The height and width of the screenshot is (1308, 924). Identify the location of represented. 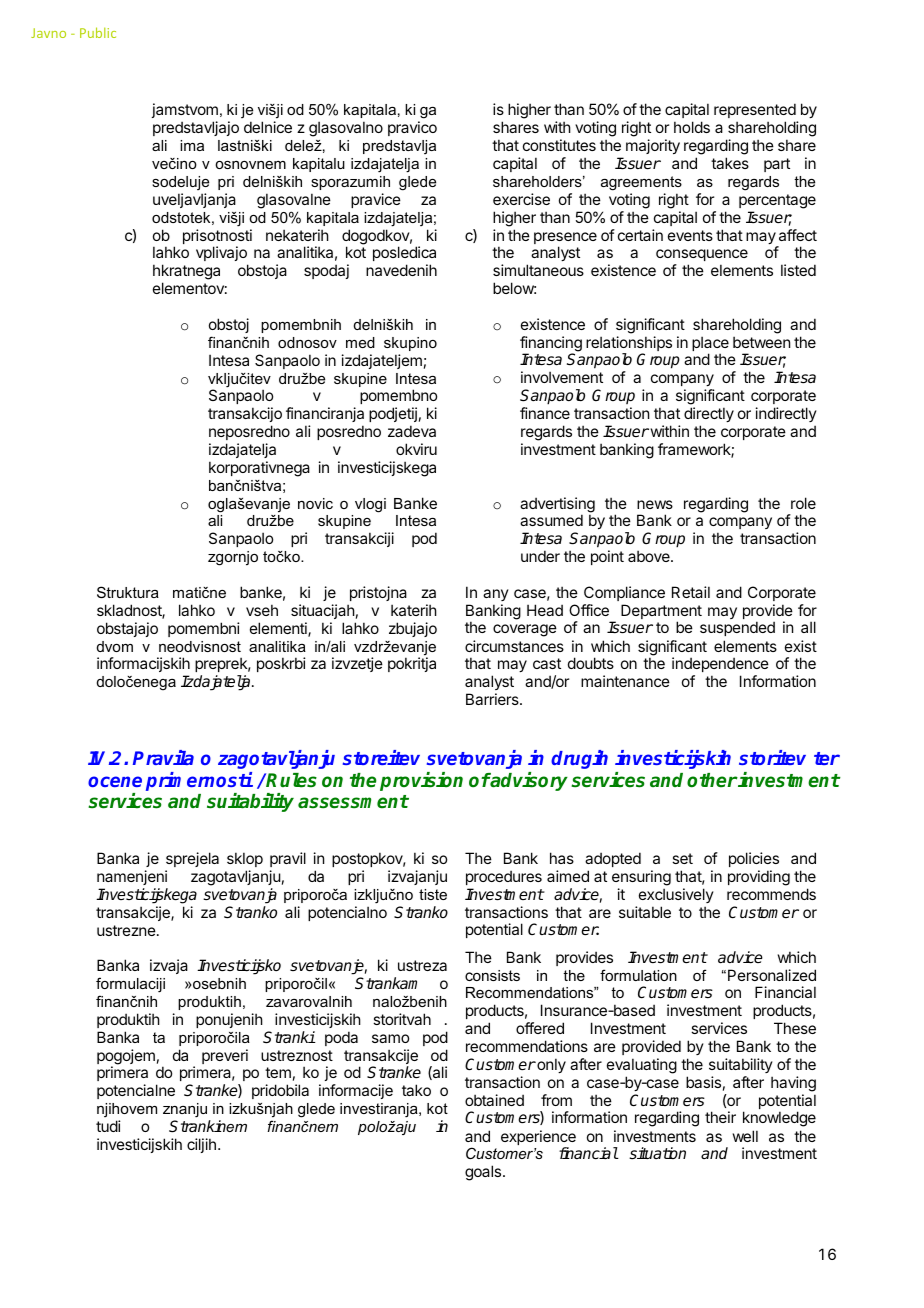
(756, 112).
